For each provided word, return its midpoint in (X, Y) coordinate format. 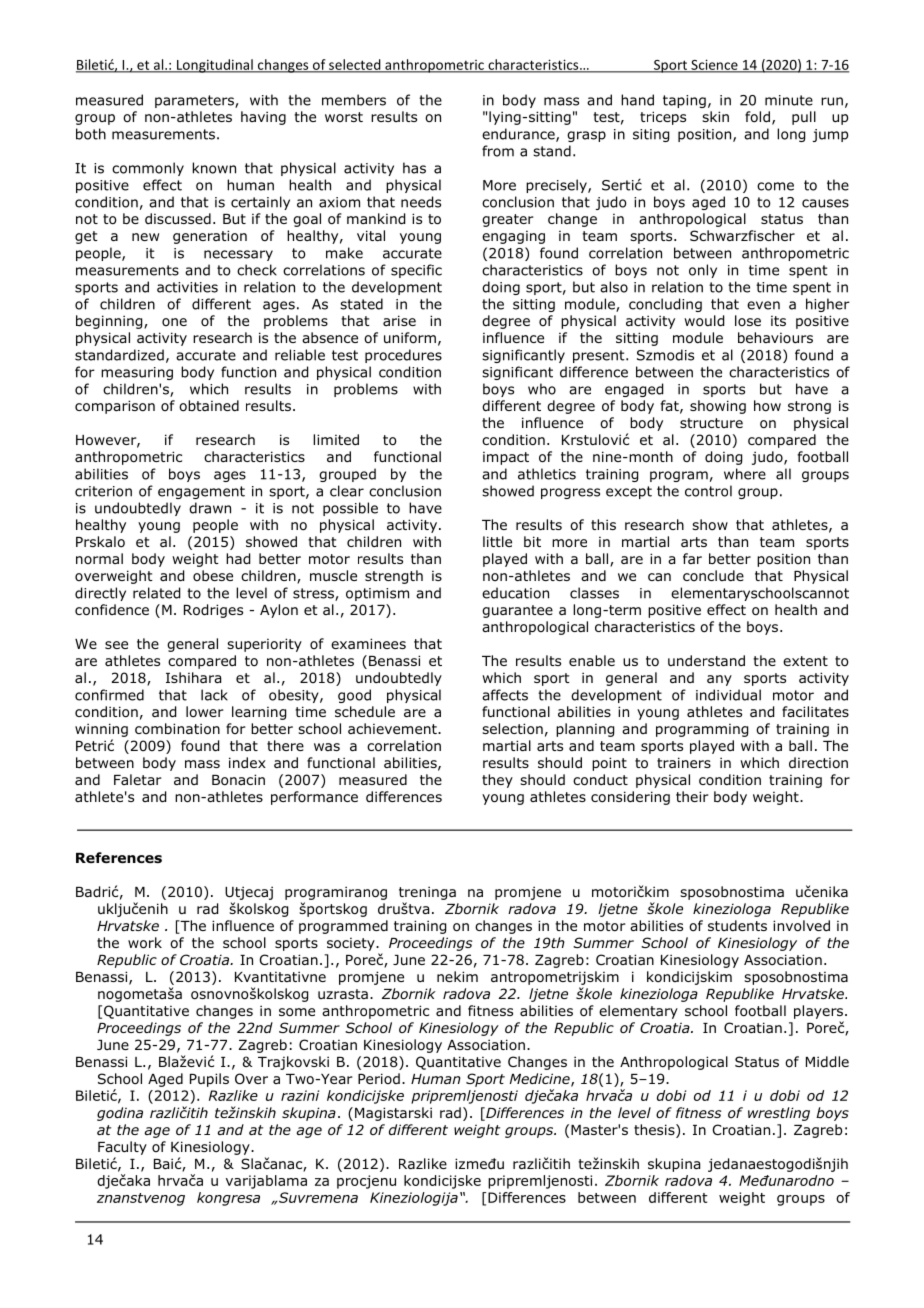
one (174, 322)
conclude (713, 575)
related (156, 593)
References (119, 857)
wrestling (779, 1114)
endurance (519, 135)
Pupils (209, 1080)
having (263, 118)
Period (379, 1078)
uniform (410, 338)
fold (757, 117)
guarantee (517, 611)
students (737, 925)
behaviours (775, 337)
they (497, 781)
